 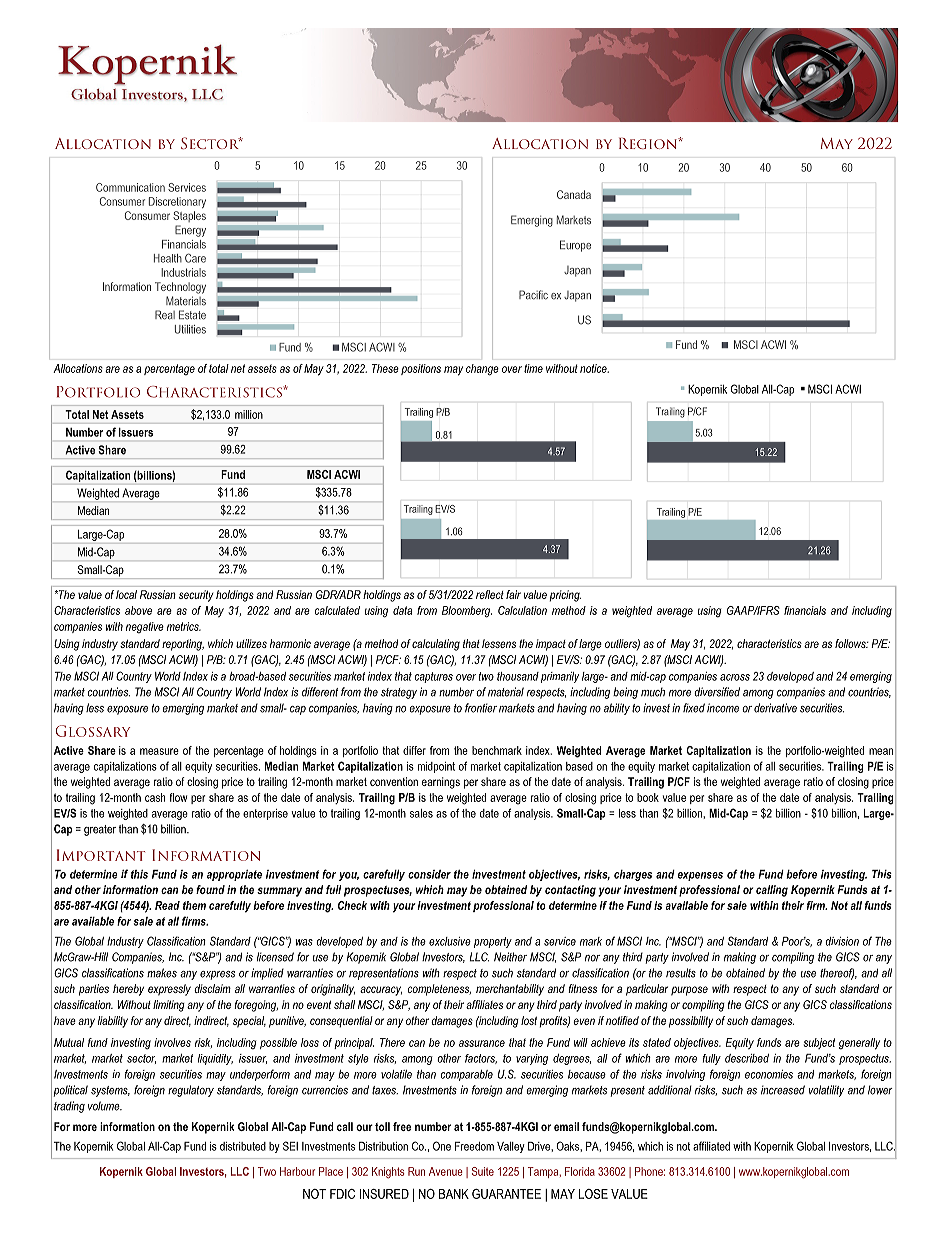 What do you see at coordinates (575, 246) in the screenshot?
I see `Europe` at bounding box center [575, 246].
